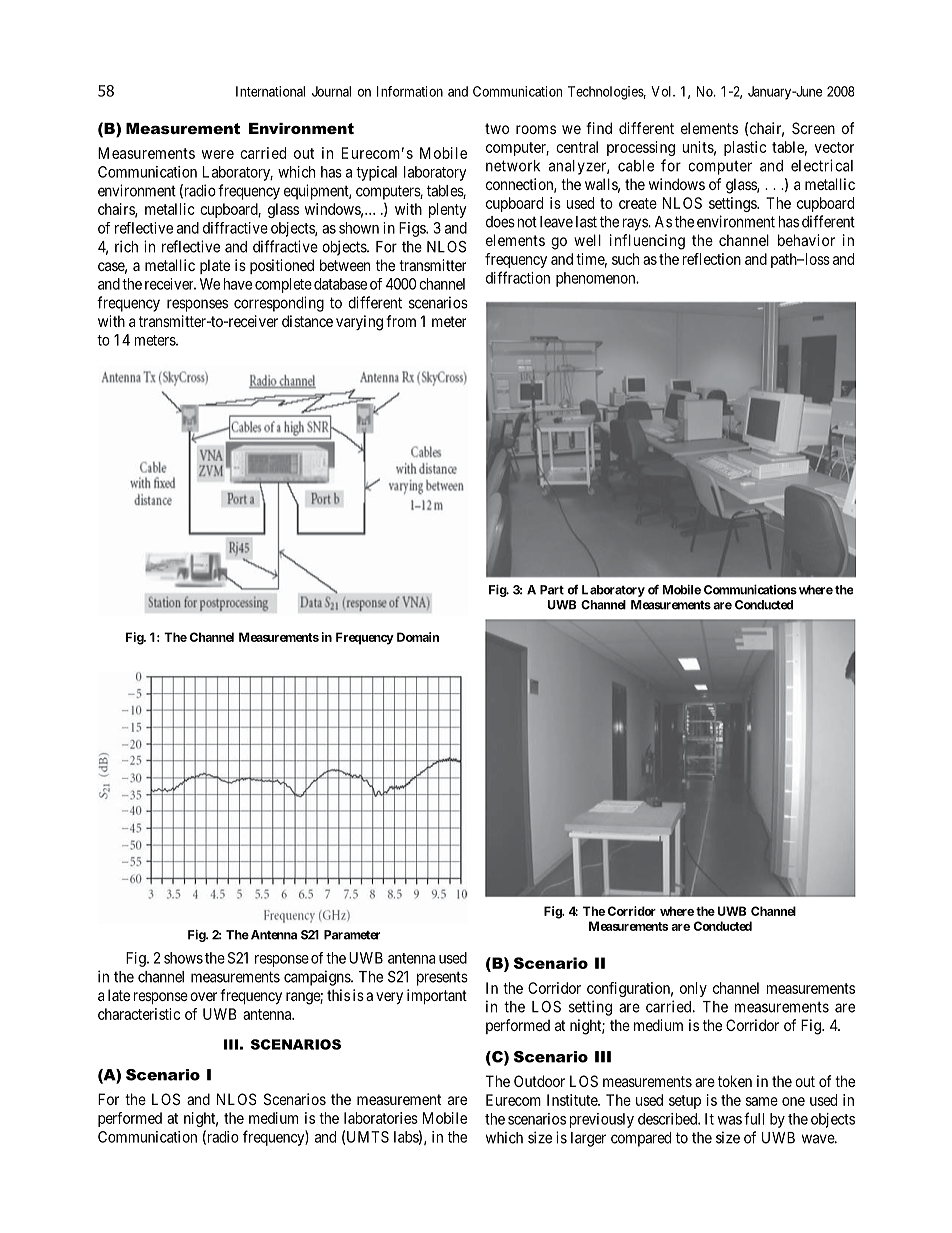 Image resolution: width=952 pixels, height=1233 pixels. I want to click on corresponding, so click(279, 304).
